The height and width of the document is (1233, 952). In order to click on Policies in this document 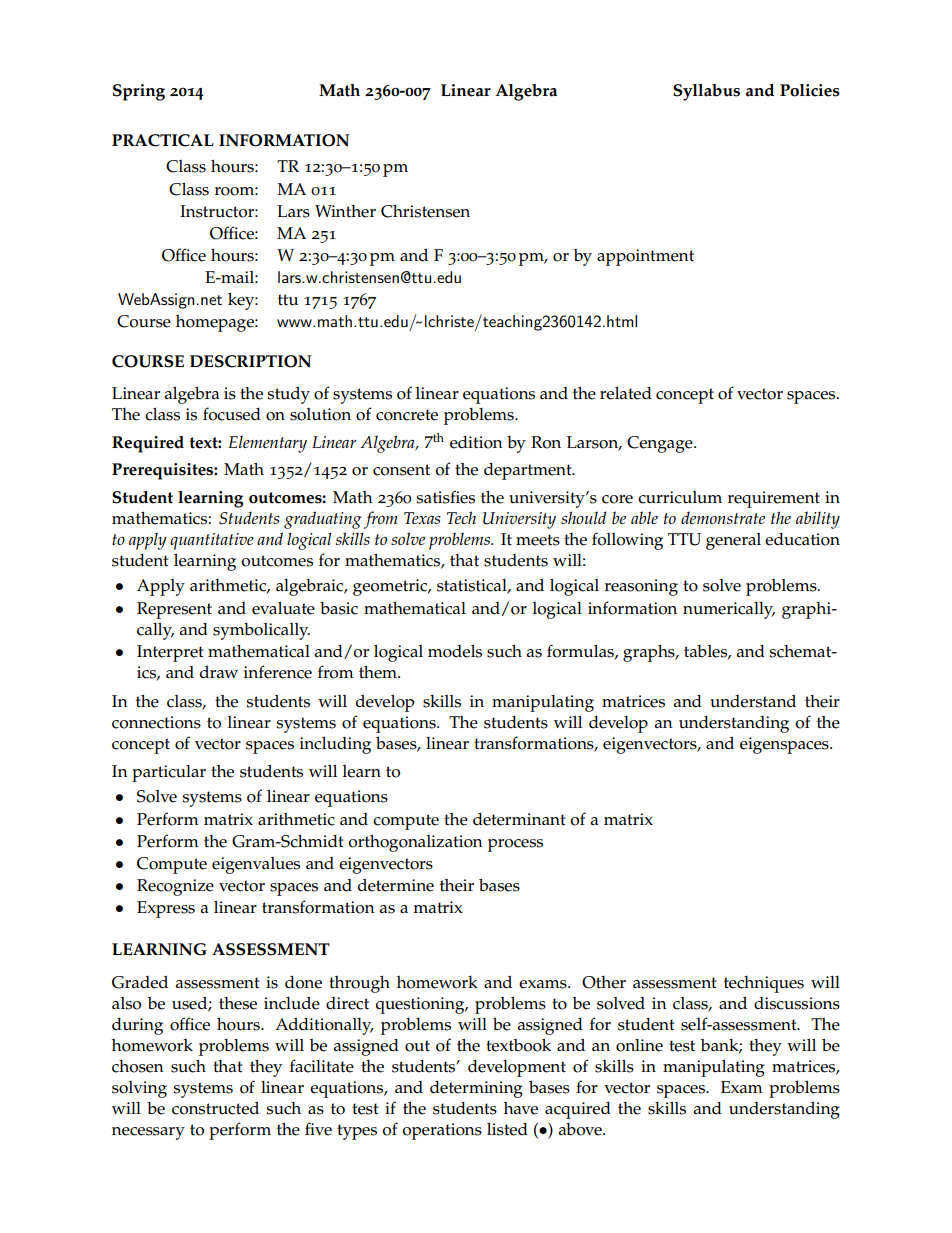, I will do `click(810, 90)`.
